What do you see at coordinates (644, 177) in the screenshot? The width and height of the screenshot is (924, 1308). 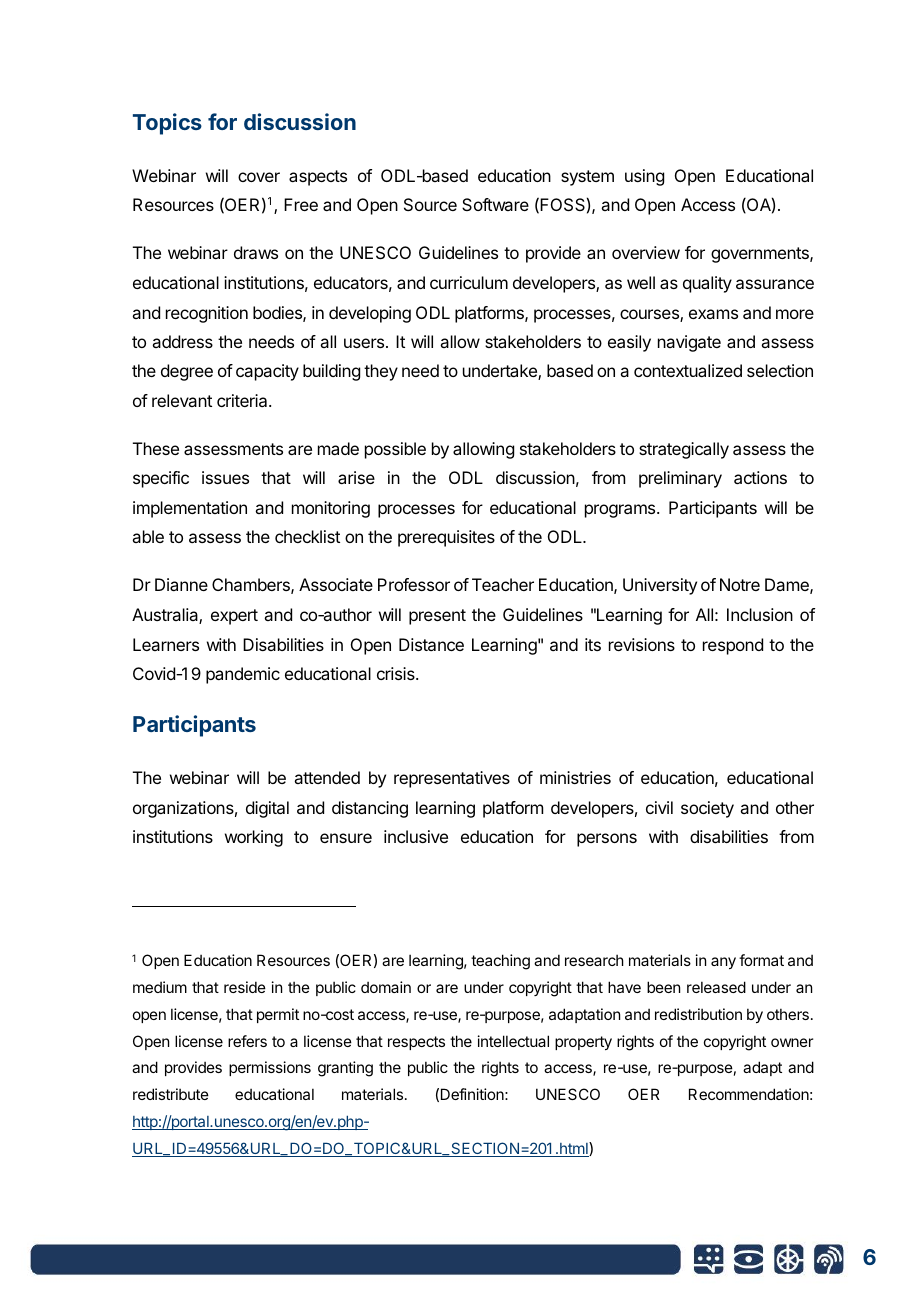 I see `using` at bounding box center [644, 177].
